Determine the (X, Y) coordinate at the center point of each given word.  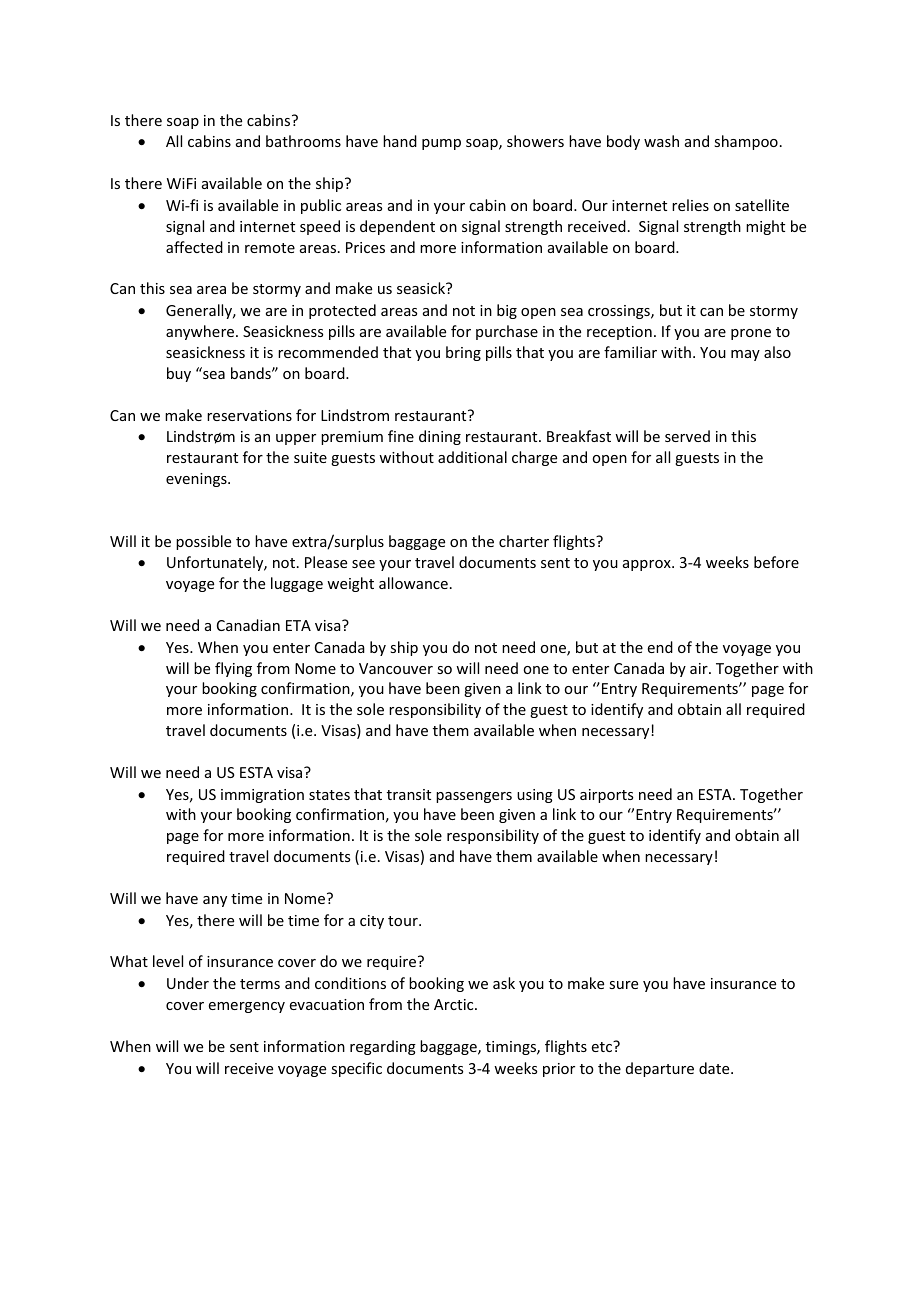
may (745, 355)
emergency (247, 1007)
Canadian (248, 625)
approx (648, 565)
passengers (474, 797)
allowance (413, 583)
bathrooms (303, 141)
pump (441, 144)
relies (690, 205)
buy (179, 374)
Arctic (455, 1004)
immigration (262, 796)
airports (606, 796)
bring (463, 353)
